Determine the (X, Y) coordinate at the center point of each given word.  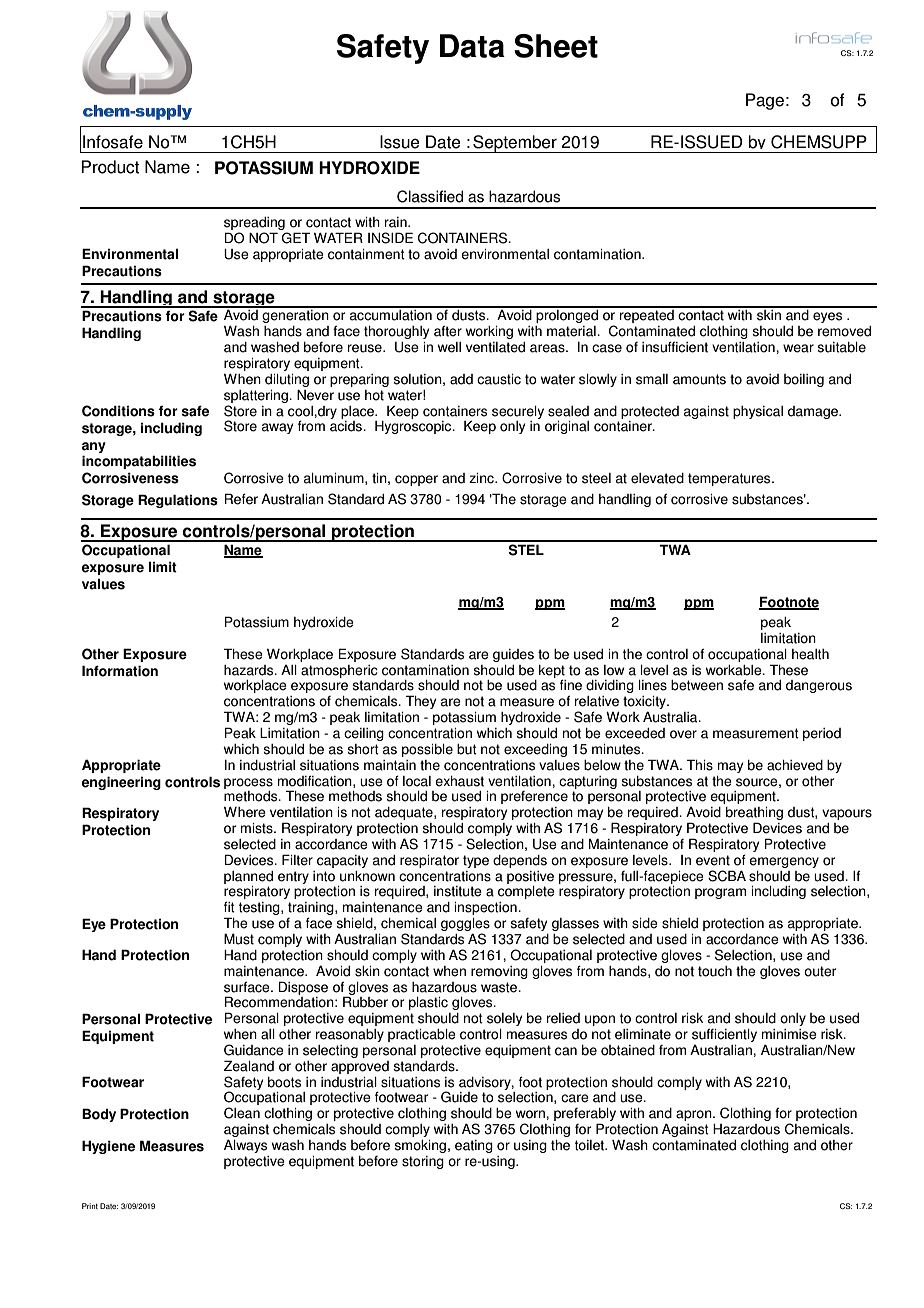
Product (110, 167)
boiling (804, 380)
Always (245, 1146)
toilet (591, 1145)
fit (229, 907)
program (720, 893)
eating (474, 1146)
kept (552, 672)
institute (458, 891)
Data (472, 46)
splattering (257, 396)
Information (120, 671)
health (810, 654)
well (449, 347)
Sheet (556, 46)
